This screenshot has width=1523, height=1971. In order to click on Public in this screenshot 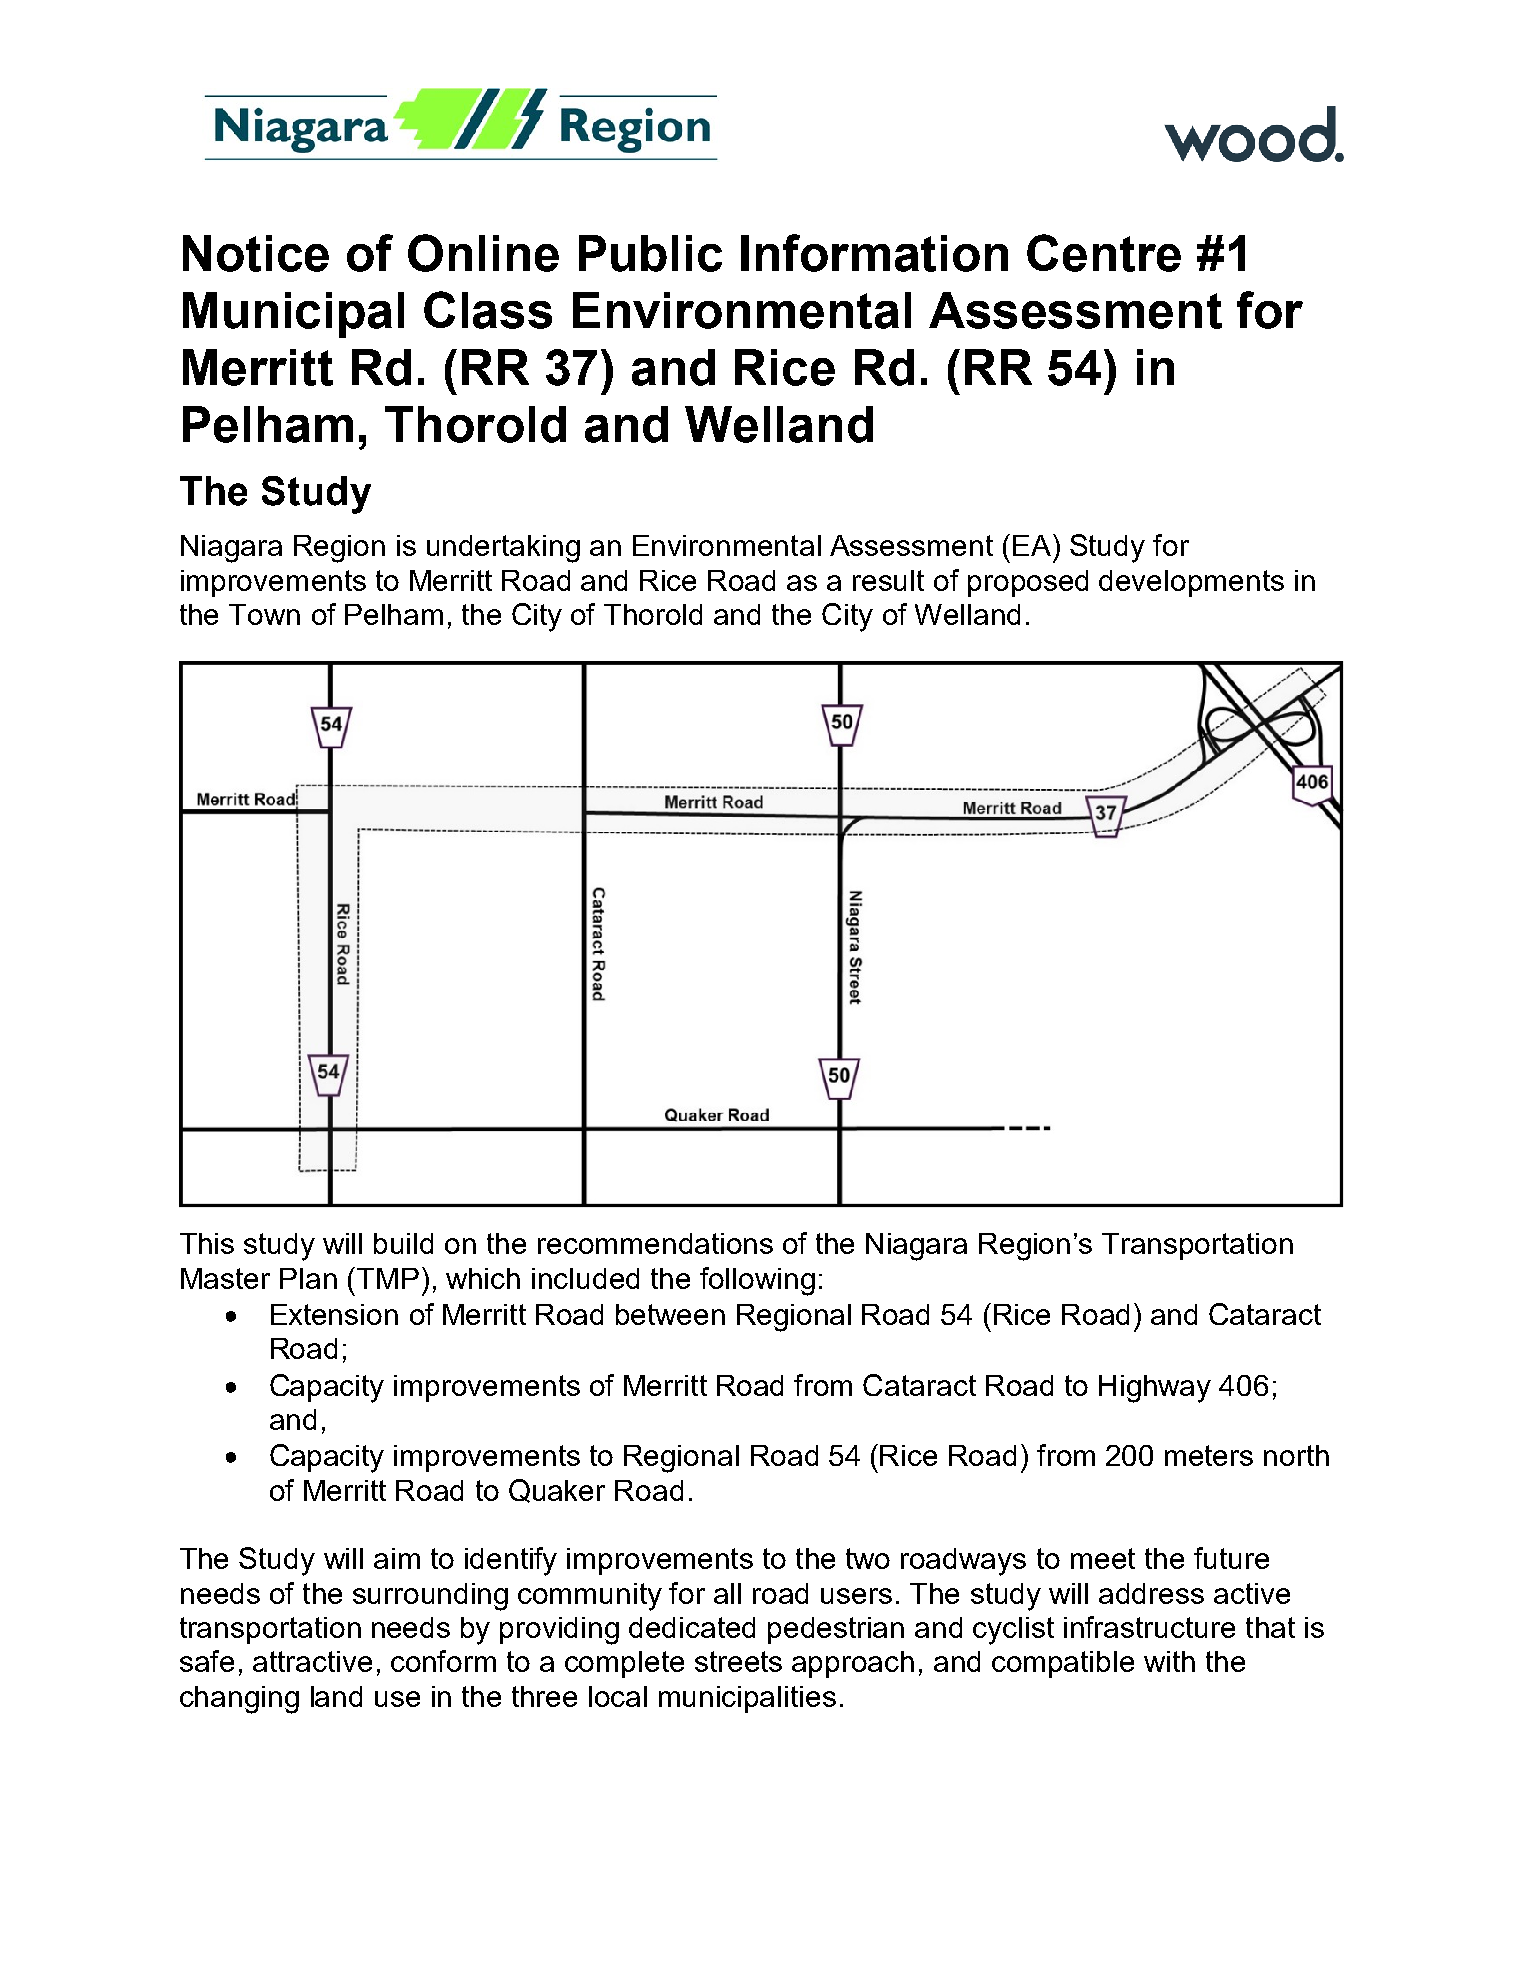, I will do `click(650, 253)`.
